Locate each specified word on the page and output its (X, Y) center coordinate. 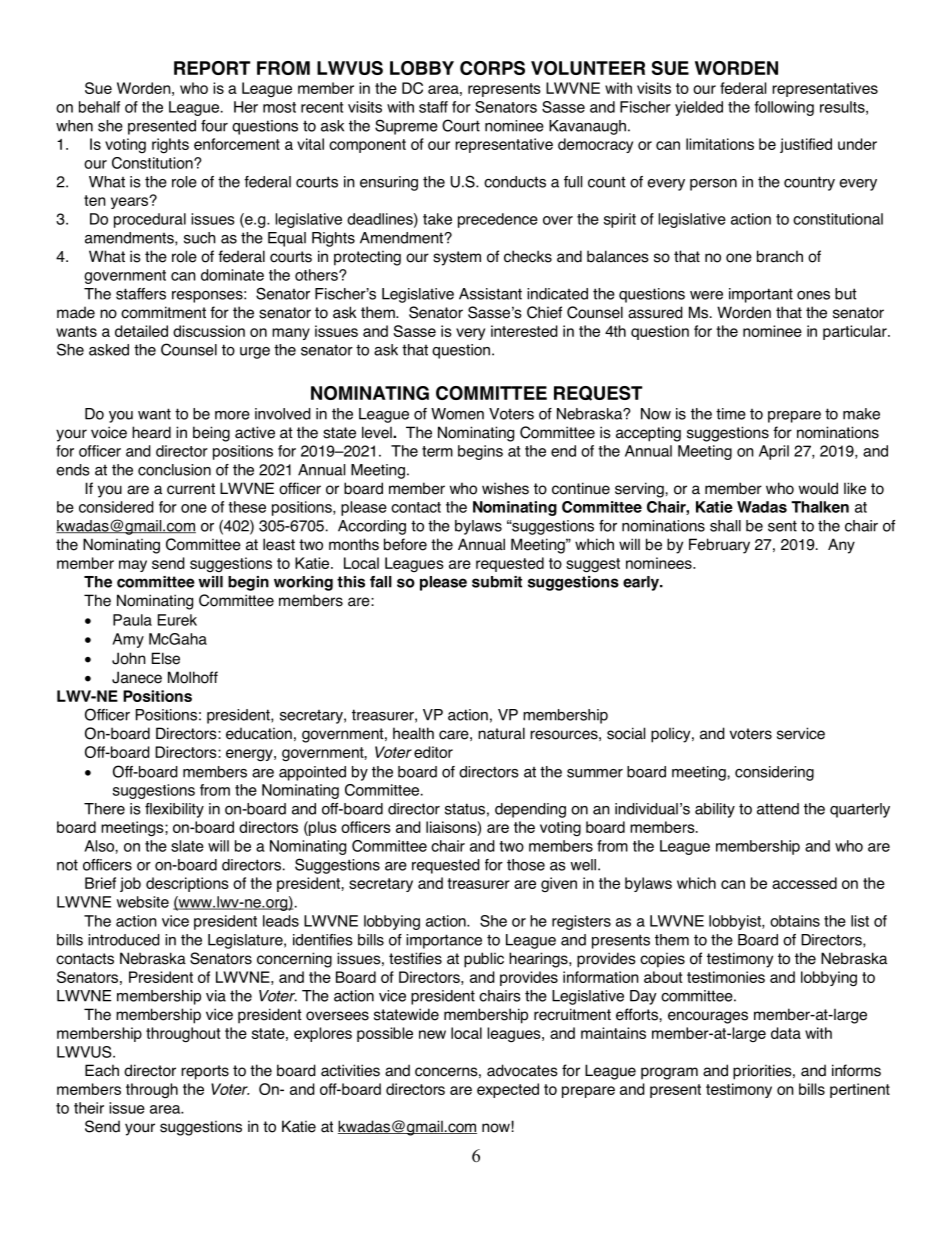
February (719, 546)
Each (102, 1070)
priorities (763, 1072)
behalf (99, 107)
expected (508, 1090)
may (133, 566)
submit (497, 582)
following (784, 108)
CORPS (492, 68)
